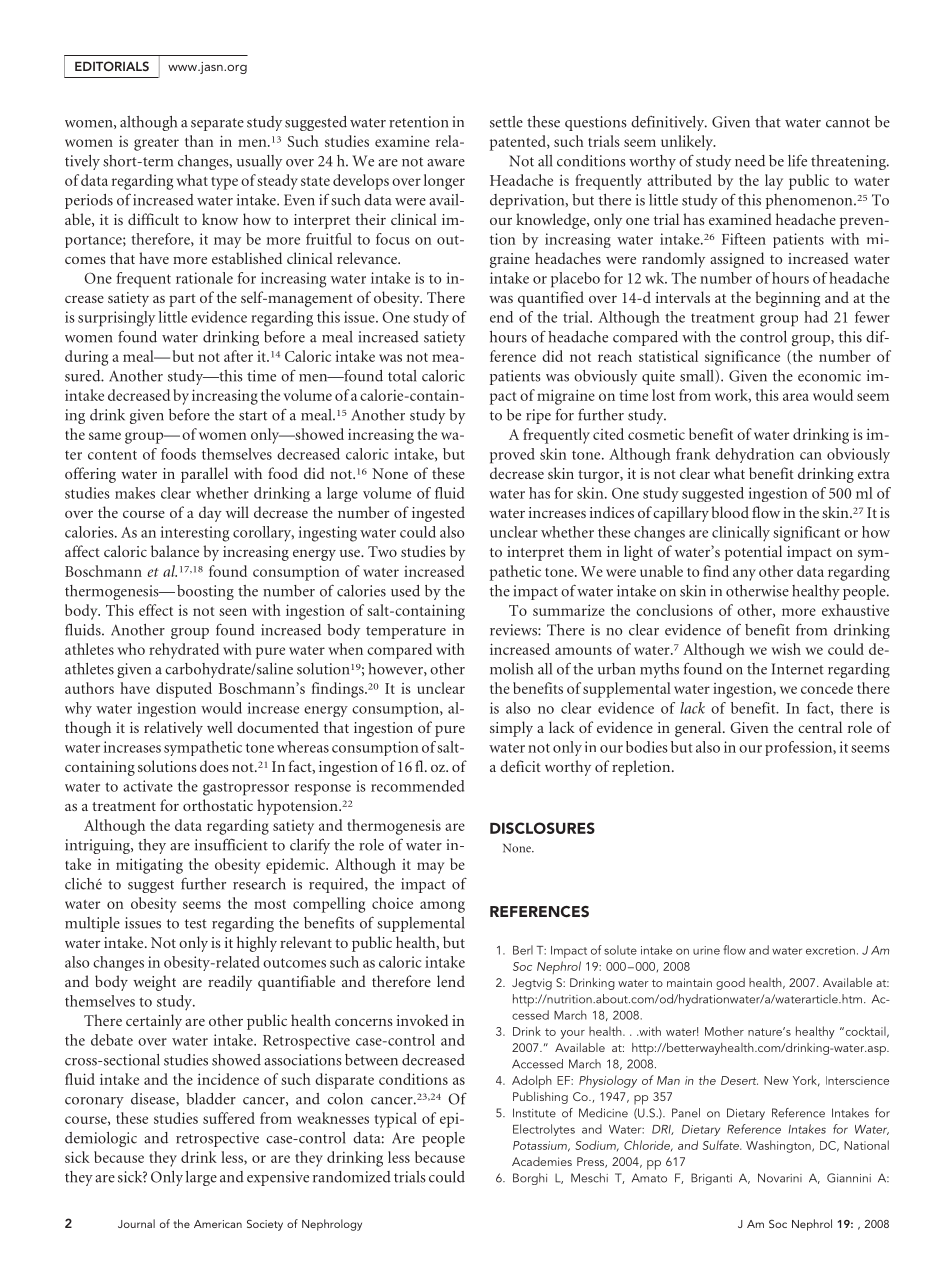 This screenshot has height=1275, width=952. I want to click on separate, so click(217, 124).
